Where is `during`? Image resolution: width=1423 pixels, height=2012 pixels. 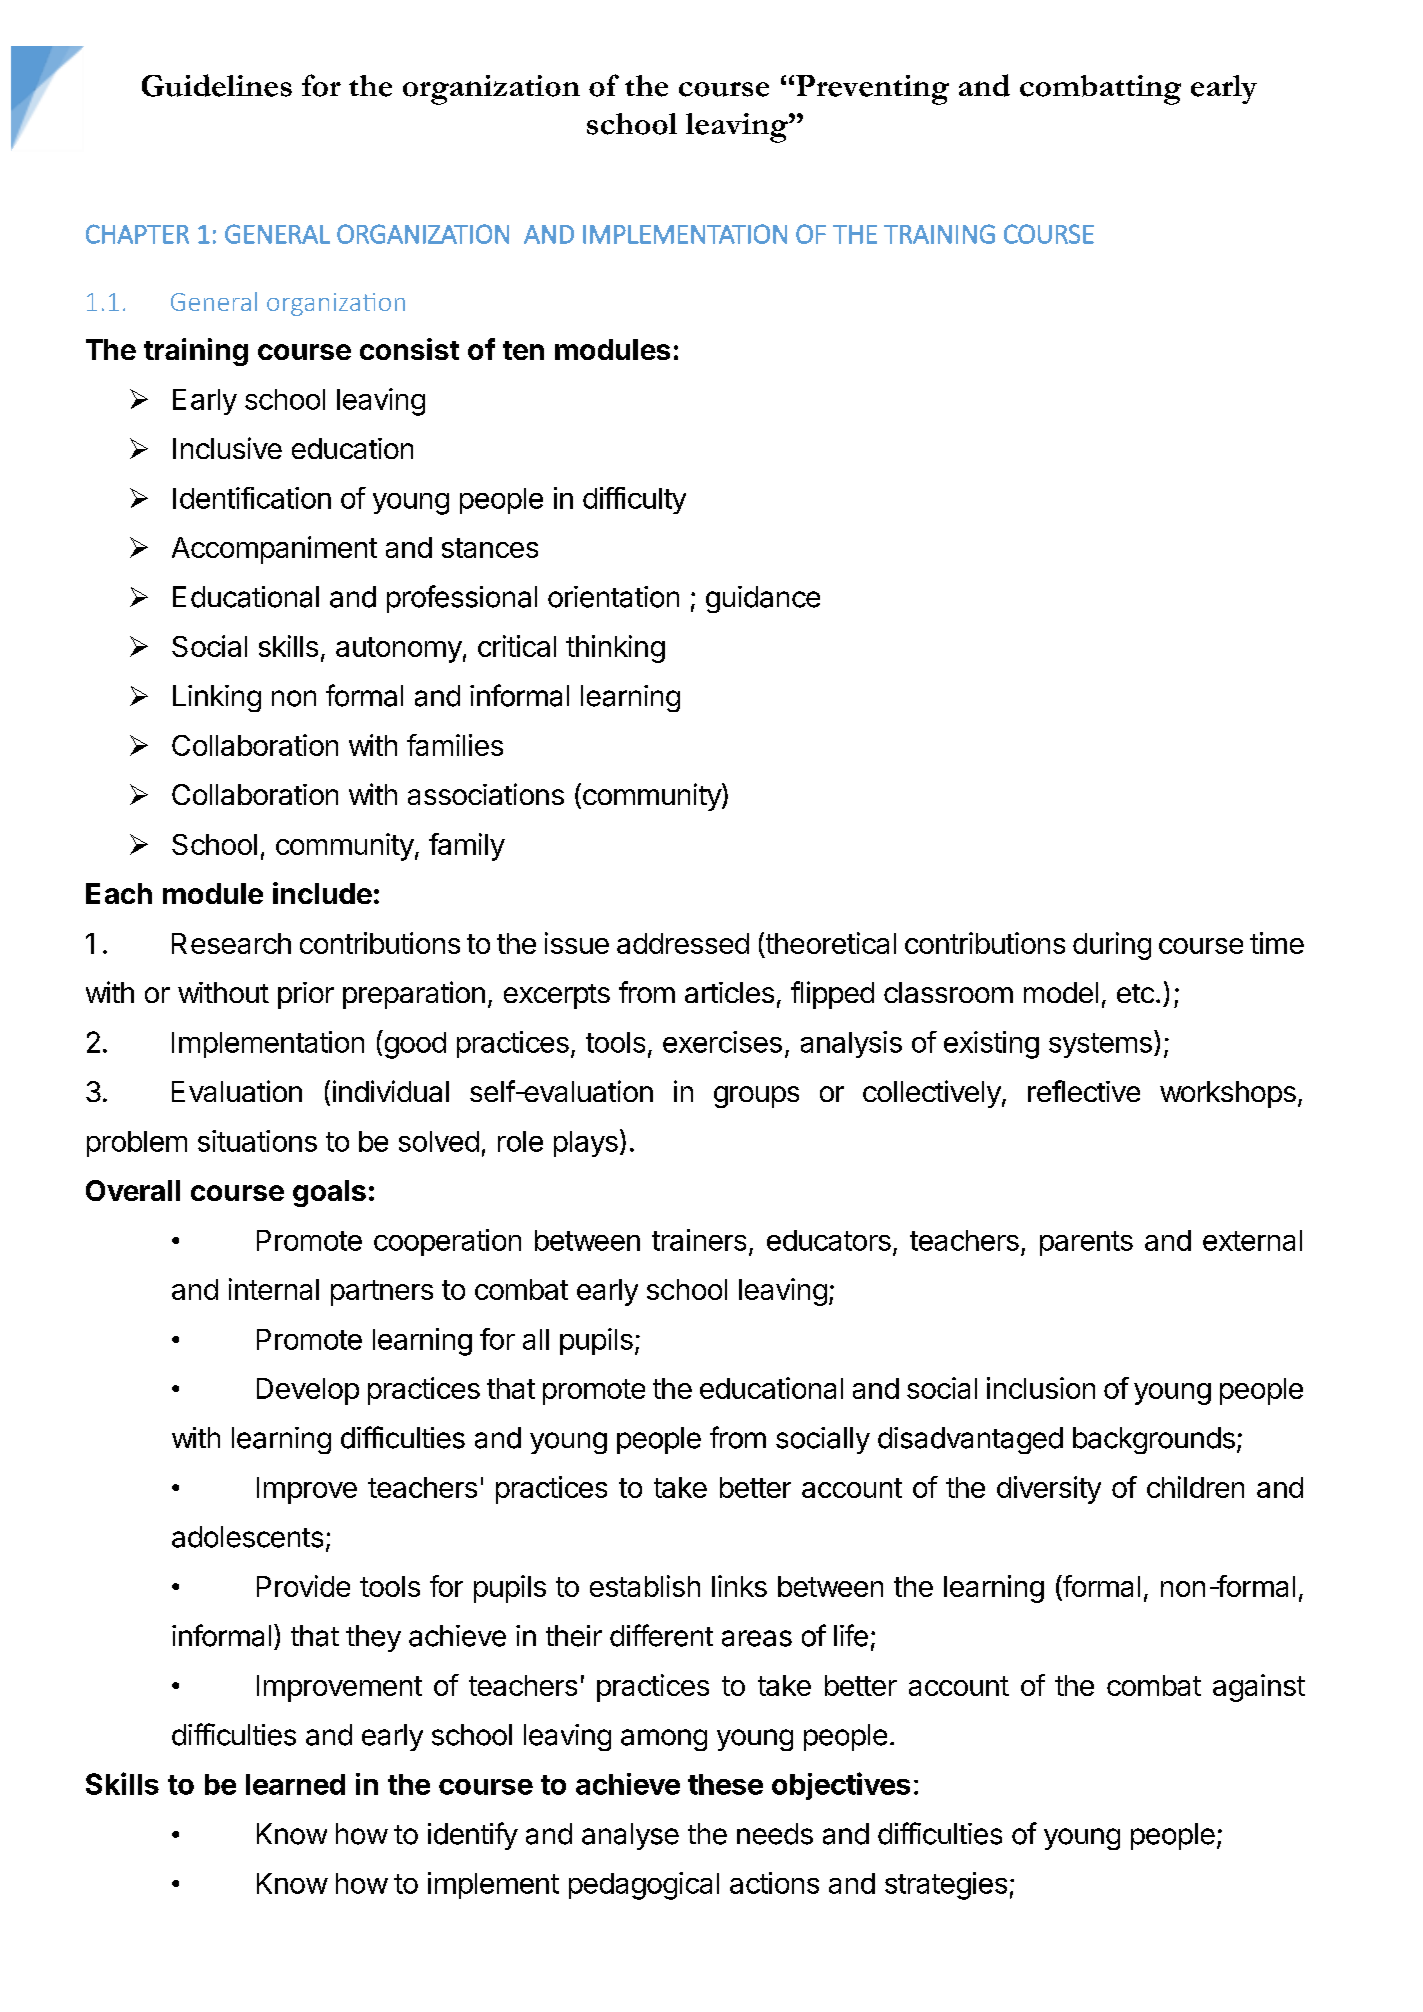 during is located at coordinates (1112, 946).
